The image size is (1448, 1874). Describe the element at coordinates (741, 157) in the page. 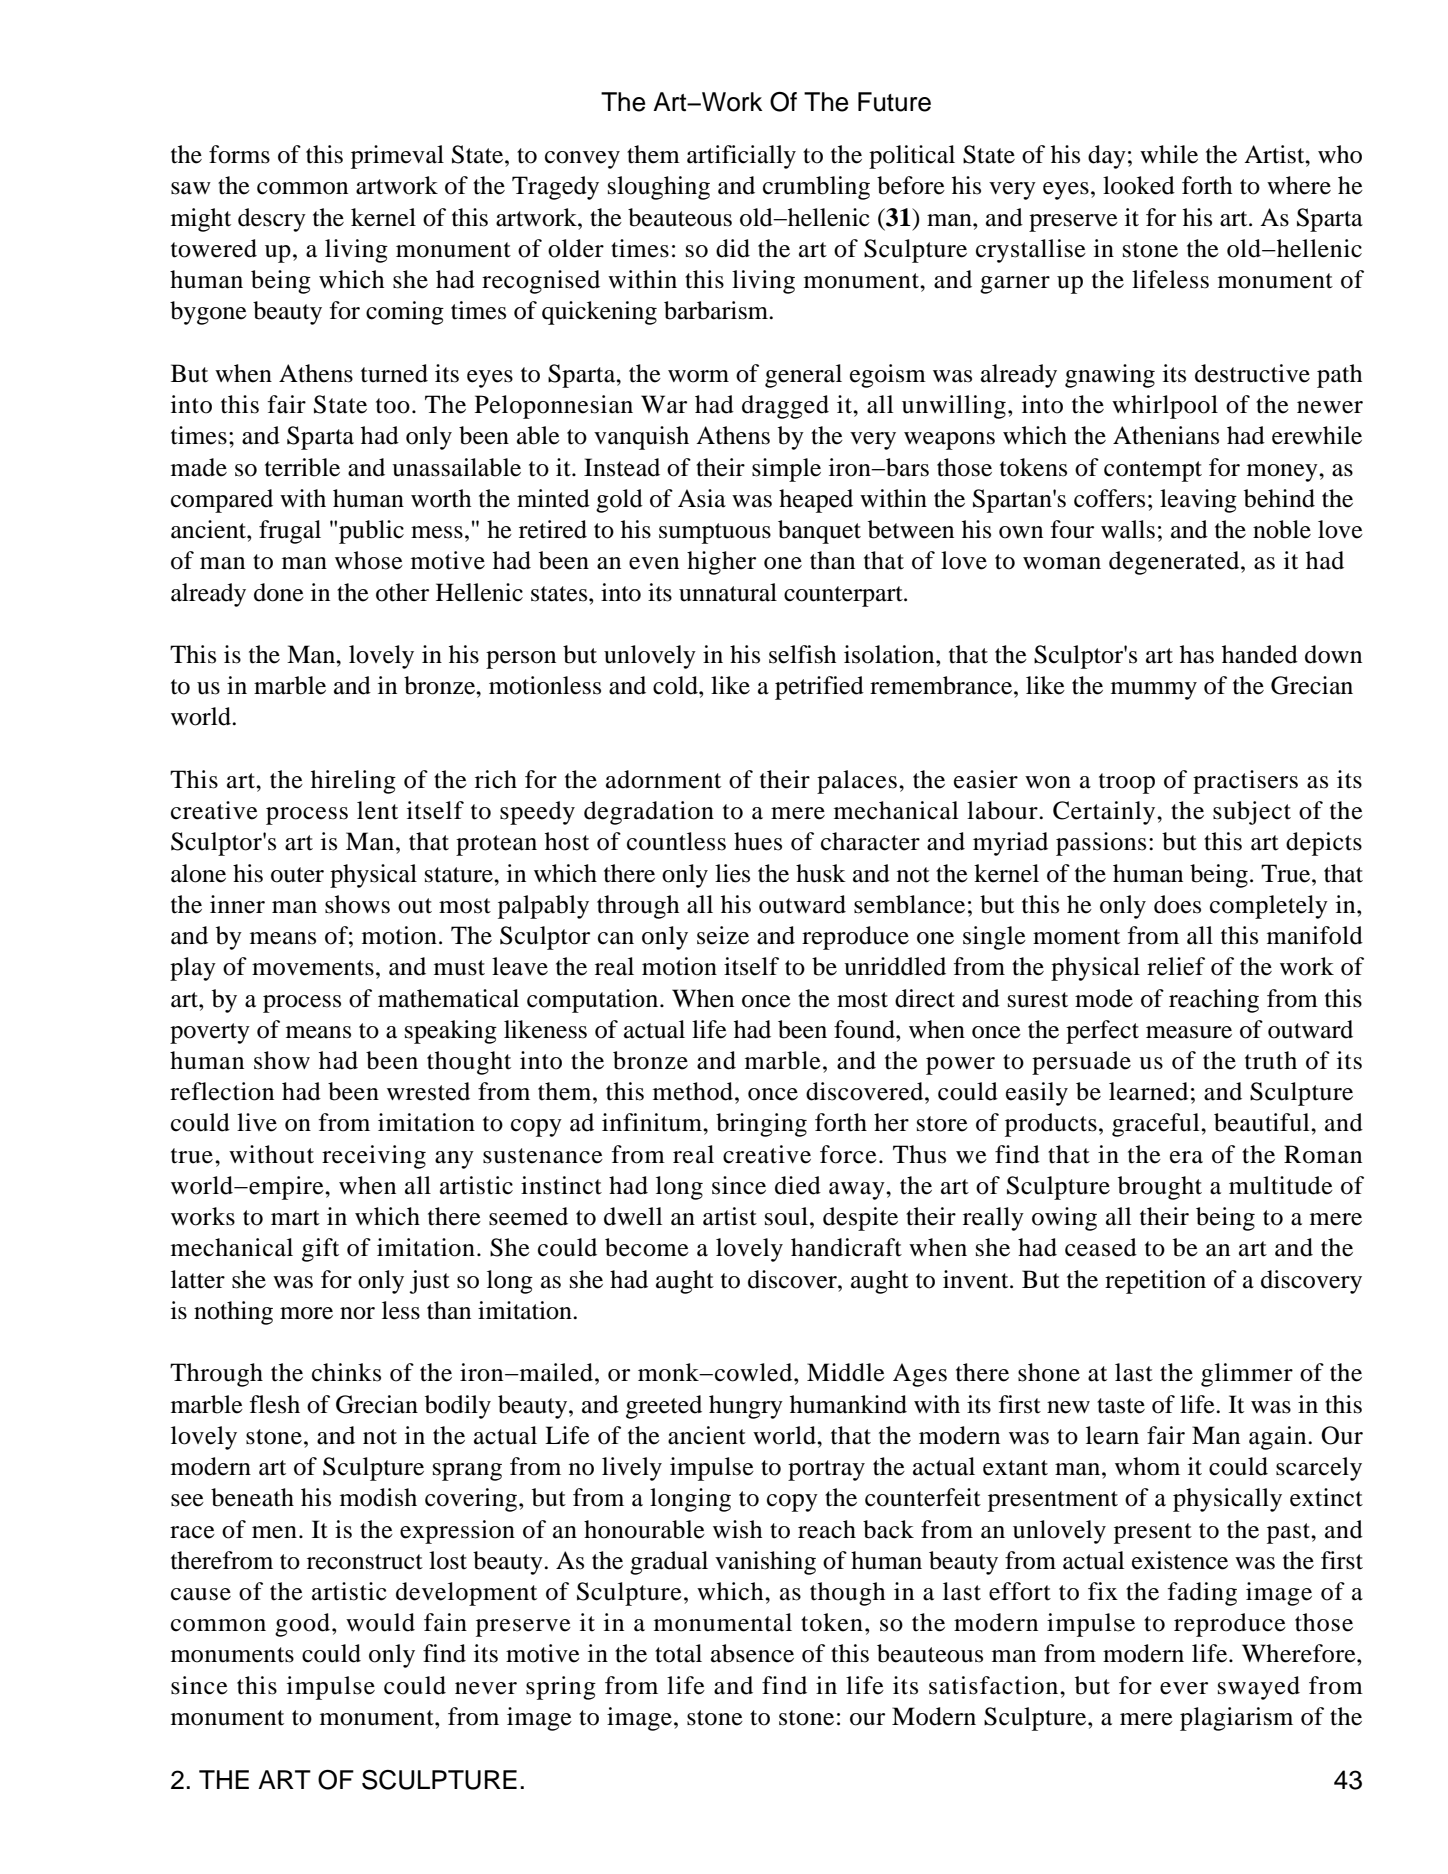

I see `artificially` at that location.
